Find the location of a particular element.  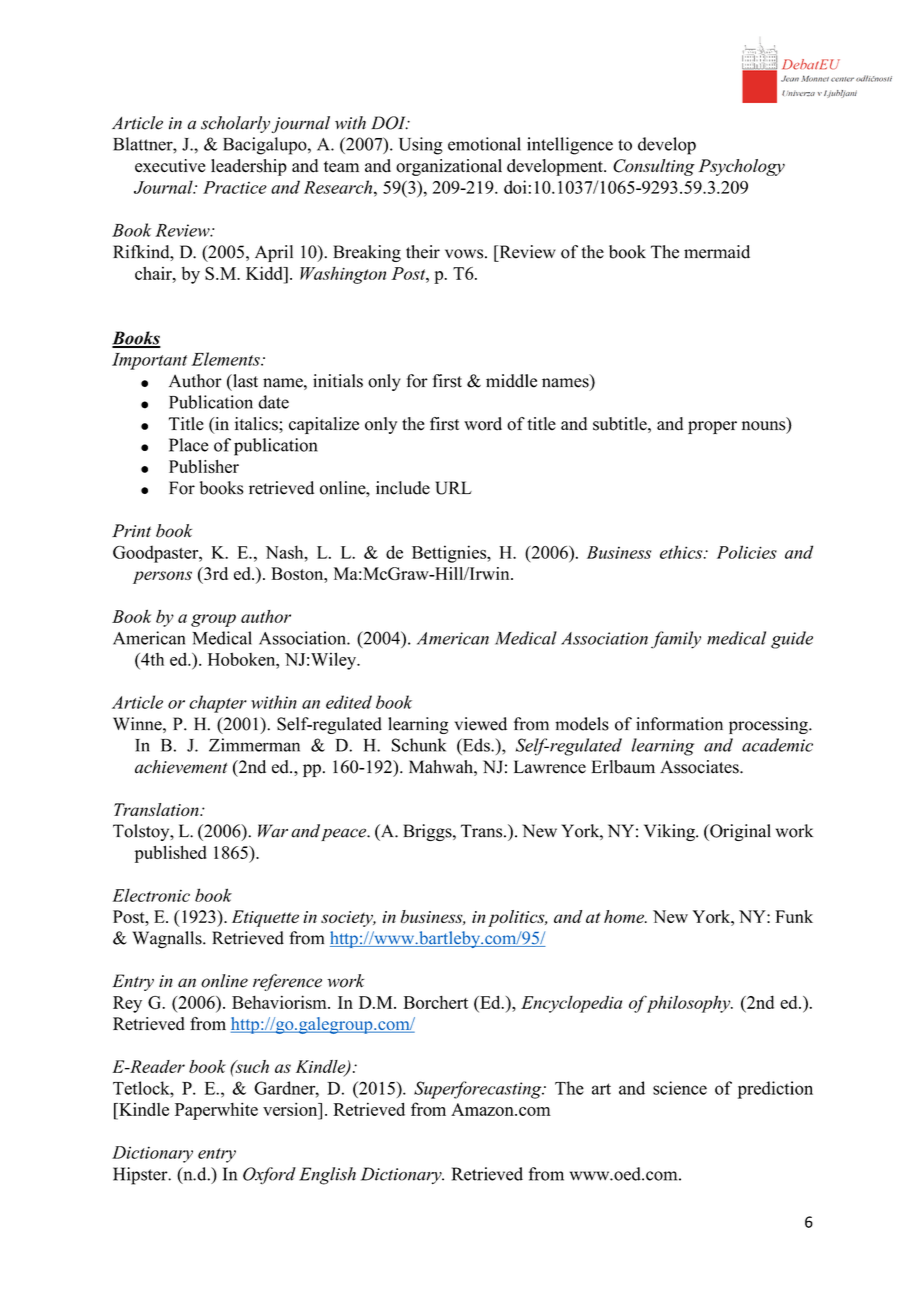

organizational is located at coordinates (449, 167).
